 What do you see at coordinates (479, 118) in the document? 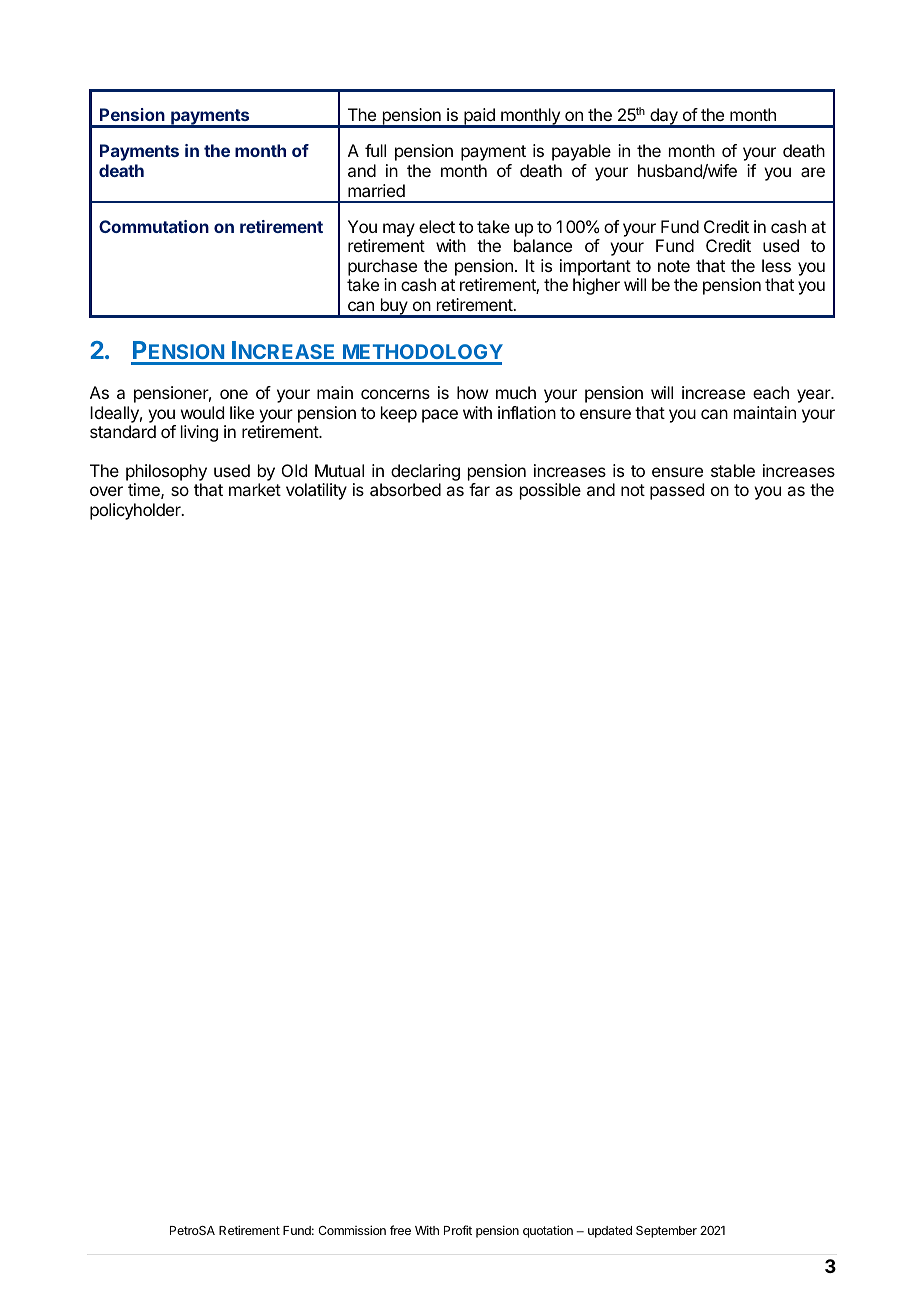
I see `paid` at bounding box center [479, 118].
